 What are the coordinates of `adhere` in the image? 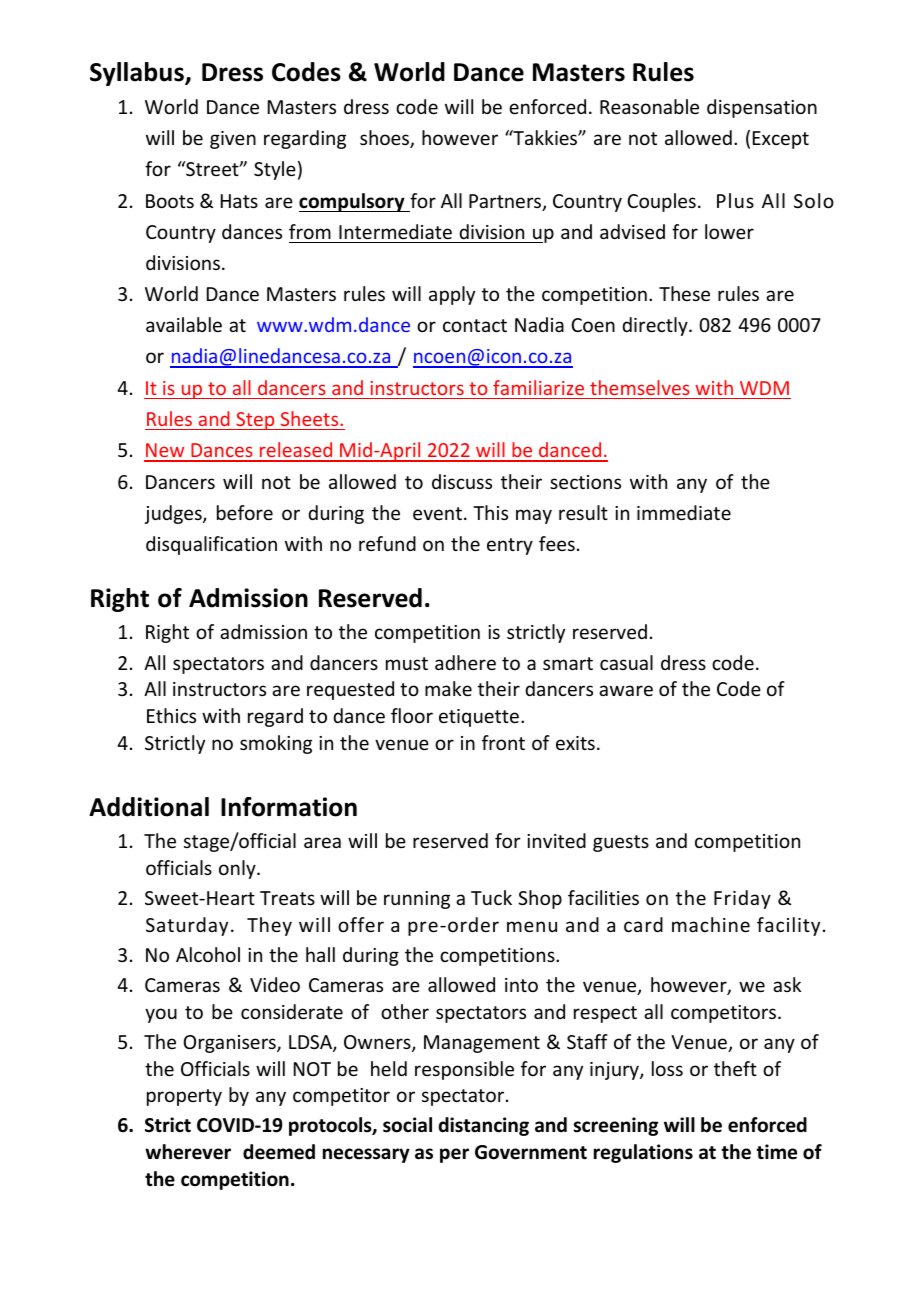 It's located at (465, 662).
